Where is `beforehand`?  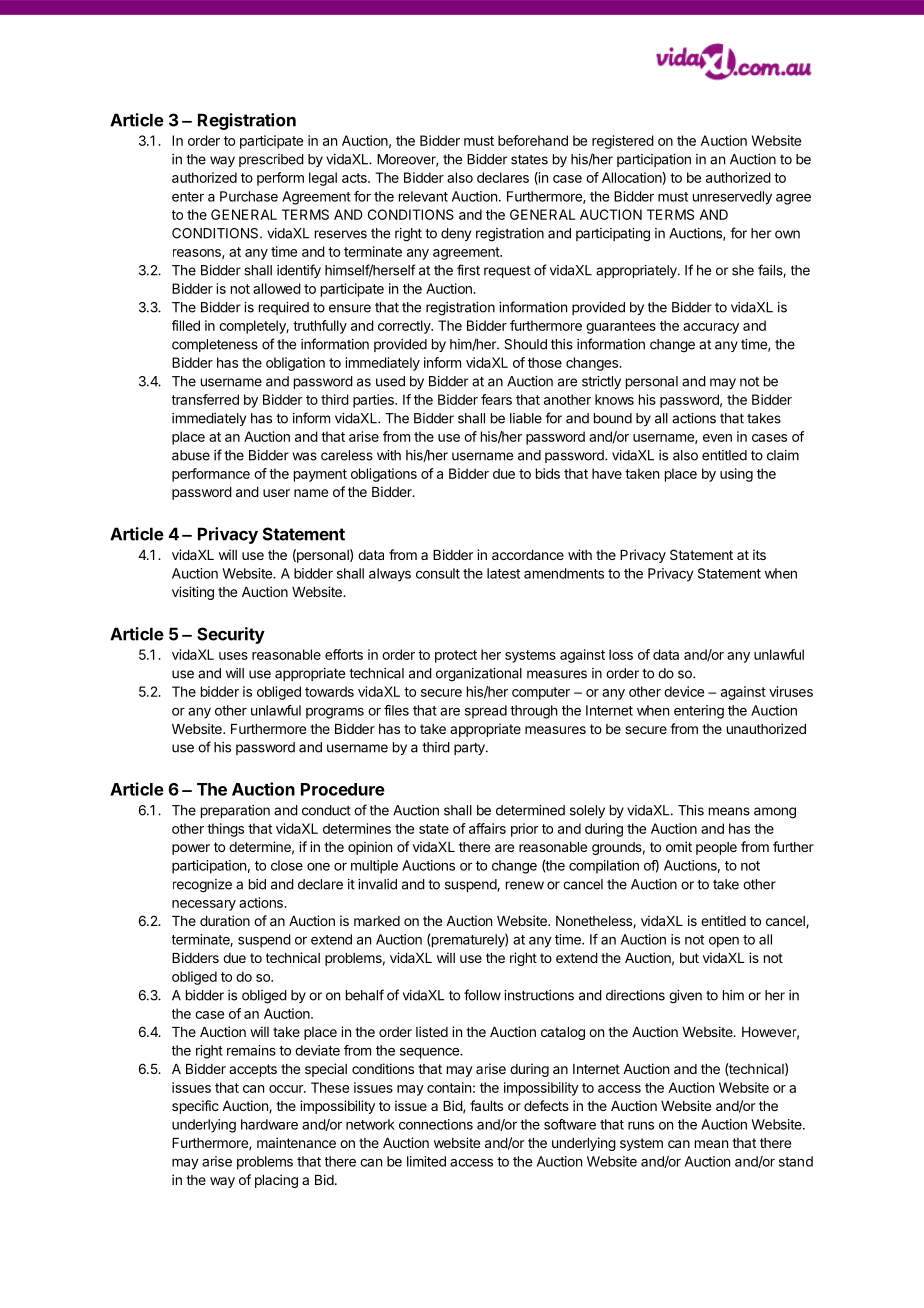 beforehand is located at coordinates (533, 140).
